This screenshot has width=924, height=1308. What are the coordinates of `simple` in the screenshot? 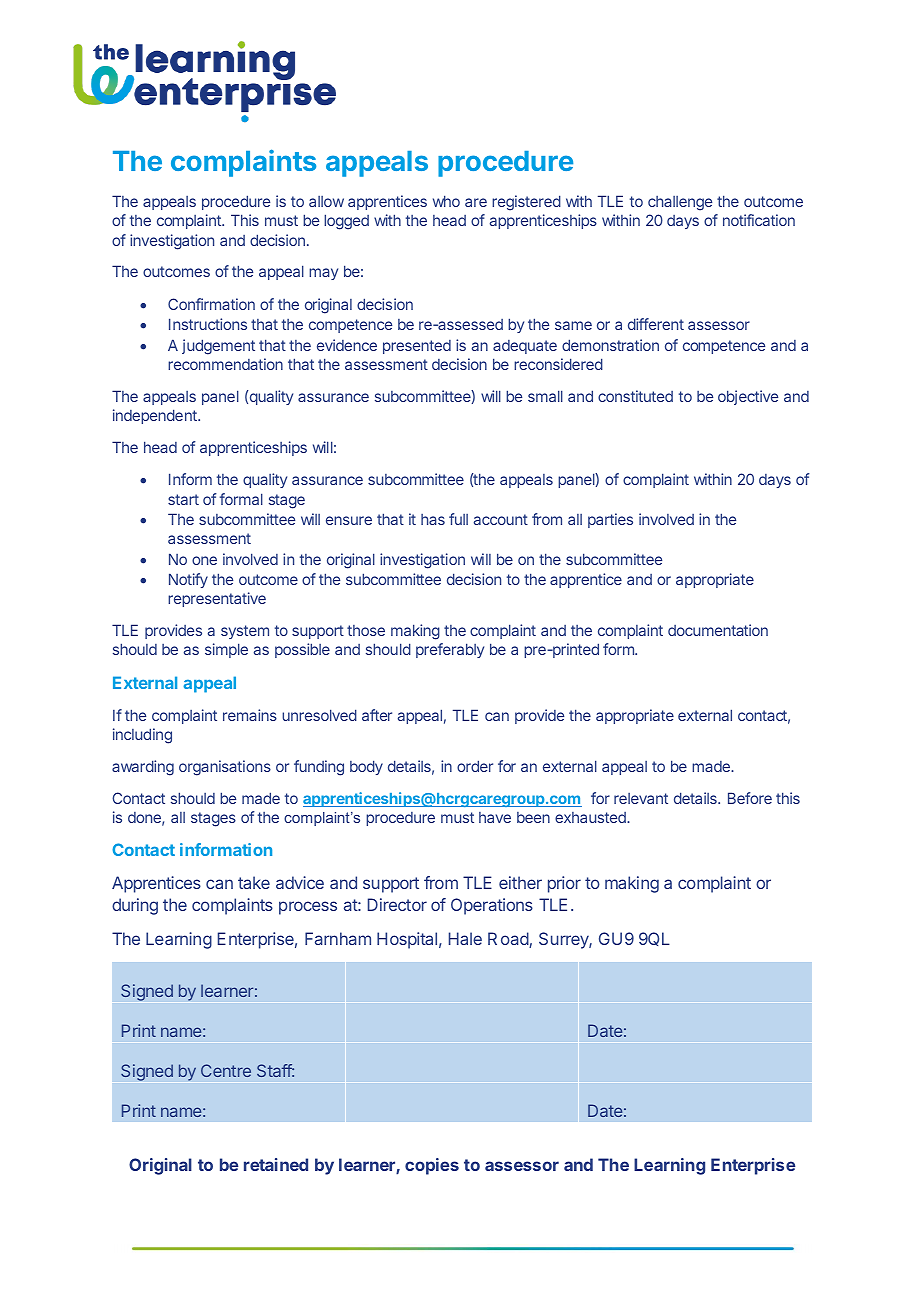 It's located at (226, 650).
